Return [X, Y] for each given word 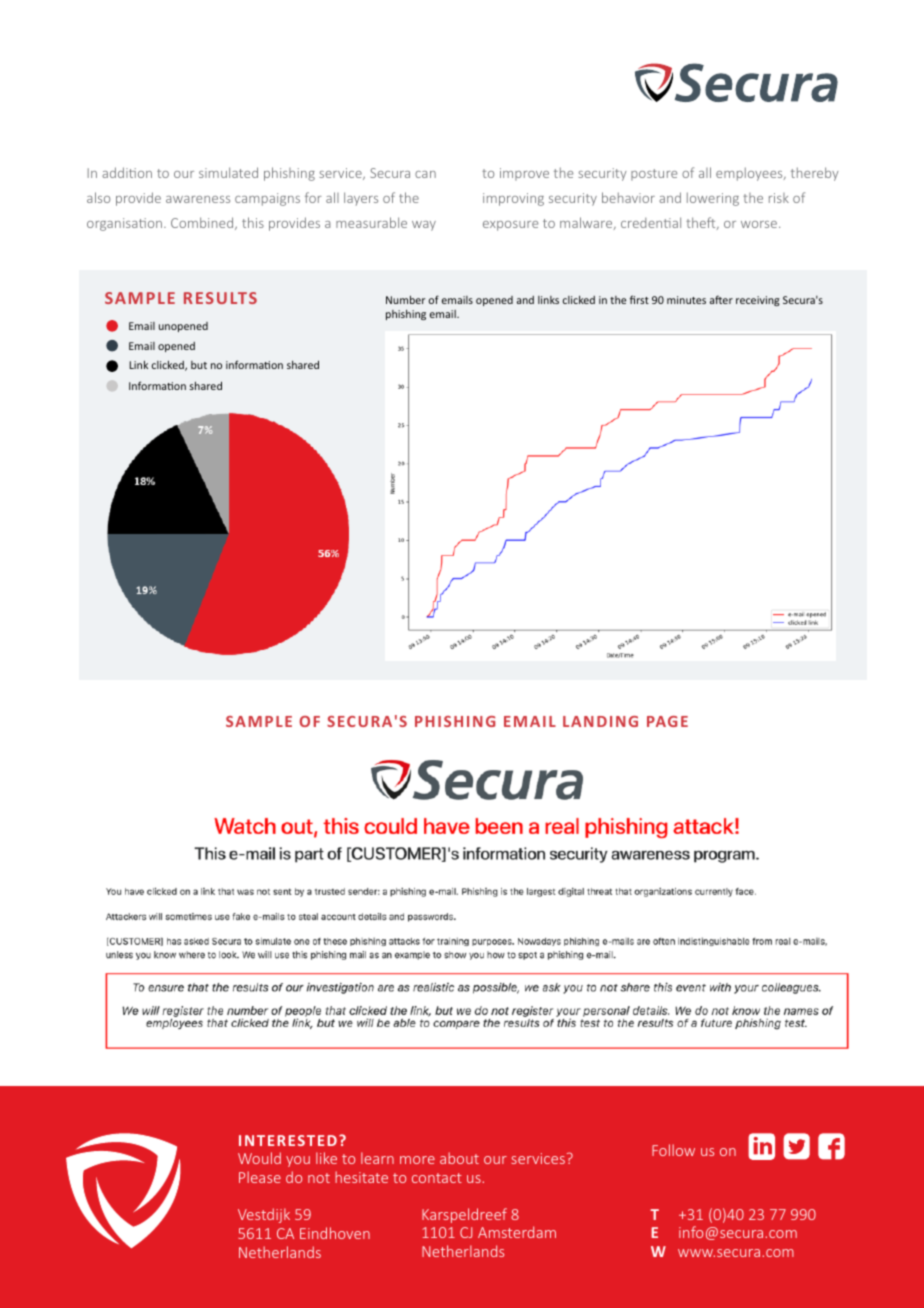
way [424, 226]
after [721, 299]
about [459, 1158]
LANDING [600, 721]
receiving [758, 301]
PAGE [667, 721]
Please [260, 1177]
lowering [713, 199]
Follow [673, 1150]
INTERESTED [288, 1140]
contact [437, 1178]
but [199, 365]
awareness [198, 199]
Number [405, 299]
